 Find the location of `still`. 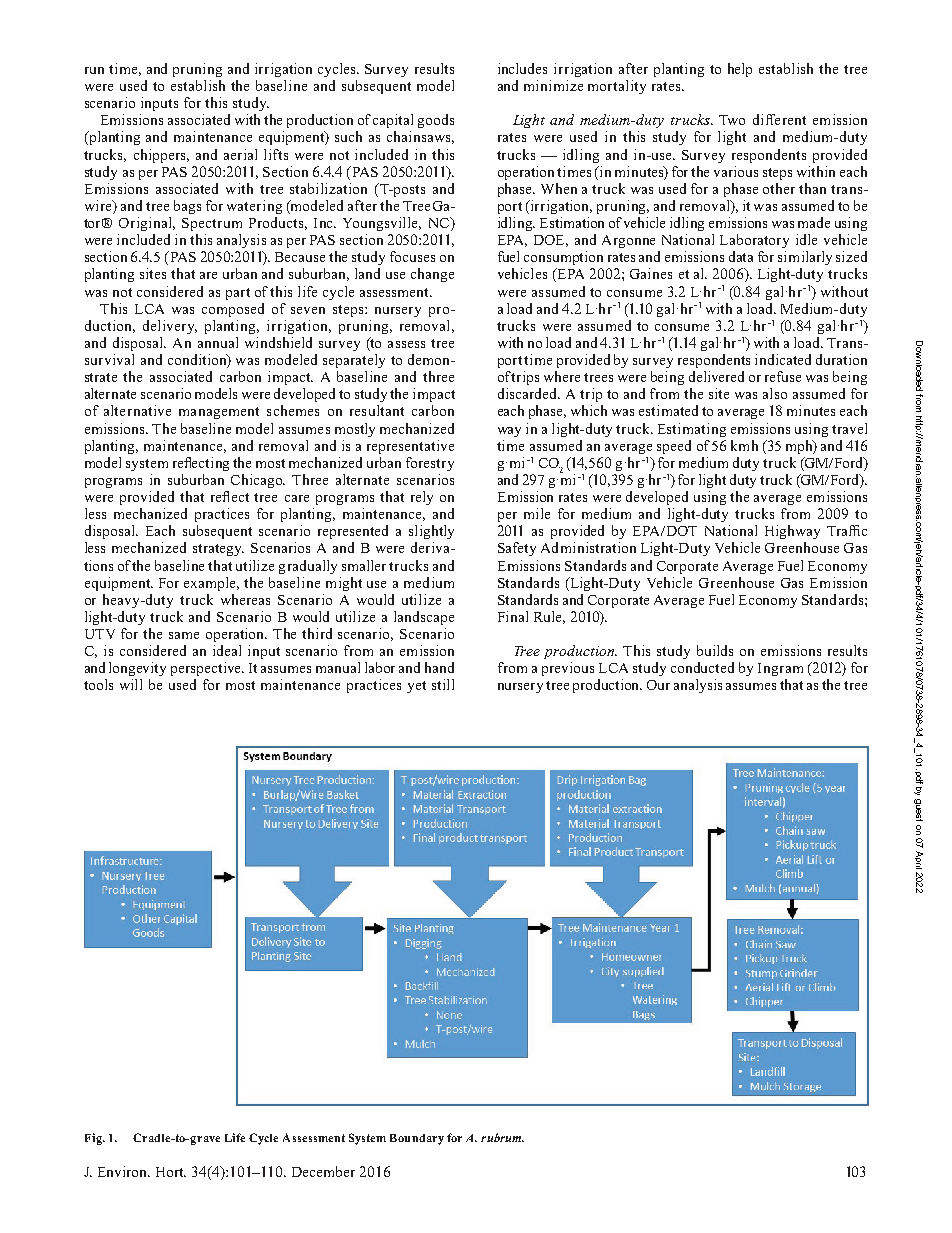

still is located at coordinates (443, 684).
